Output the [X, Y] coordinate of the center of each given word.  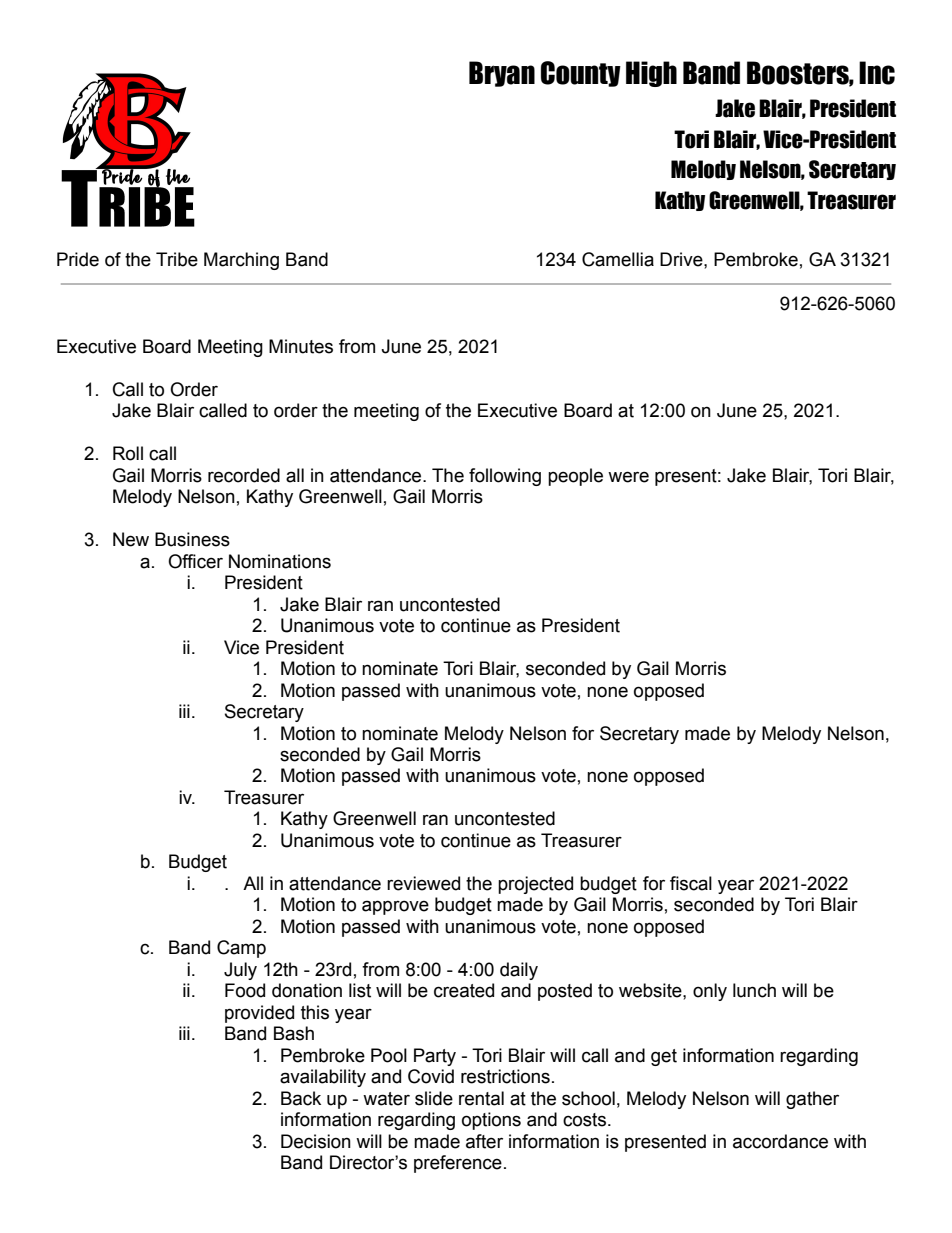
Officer [195, 561]
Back [301, 1098]
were [628, 477]
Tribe [177, 259]
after [484, 1141]
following [505, 477]
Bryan [502, 74]
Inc [877, 73]
